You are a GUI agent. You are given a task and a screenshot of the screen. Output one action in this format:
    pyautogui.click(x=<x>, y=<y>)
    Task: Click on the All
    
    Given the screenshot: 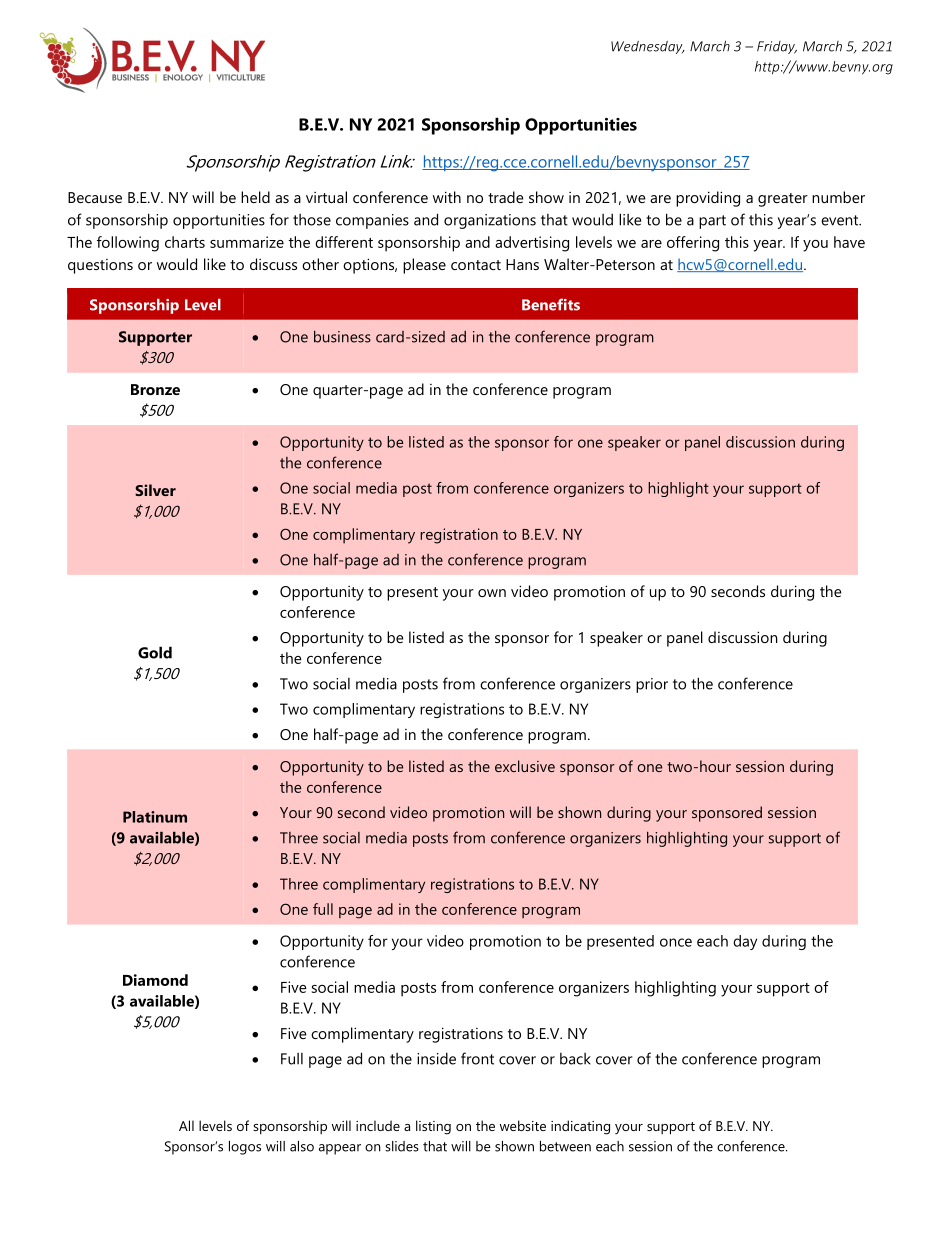 What is the action you would take?
    pyautogui.click(x=186, y=1125)
